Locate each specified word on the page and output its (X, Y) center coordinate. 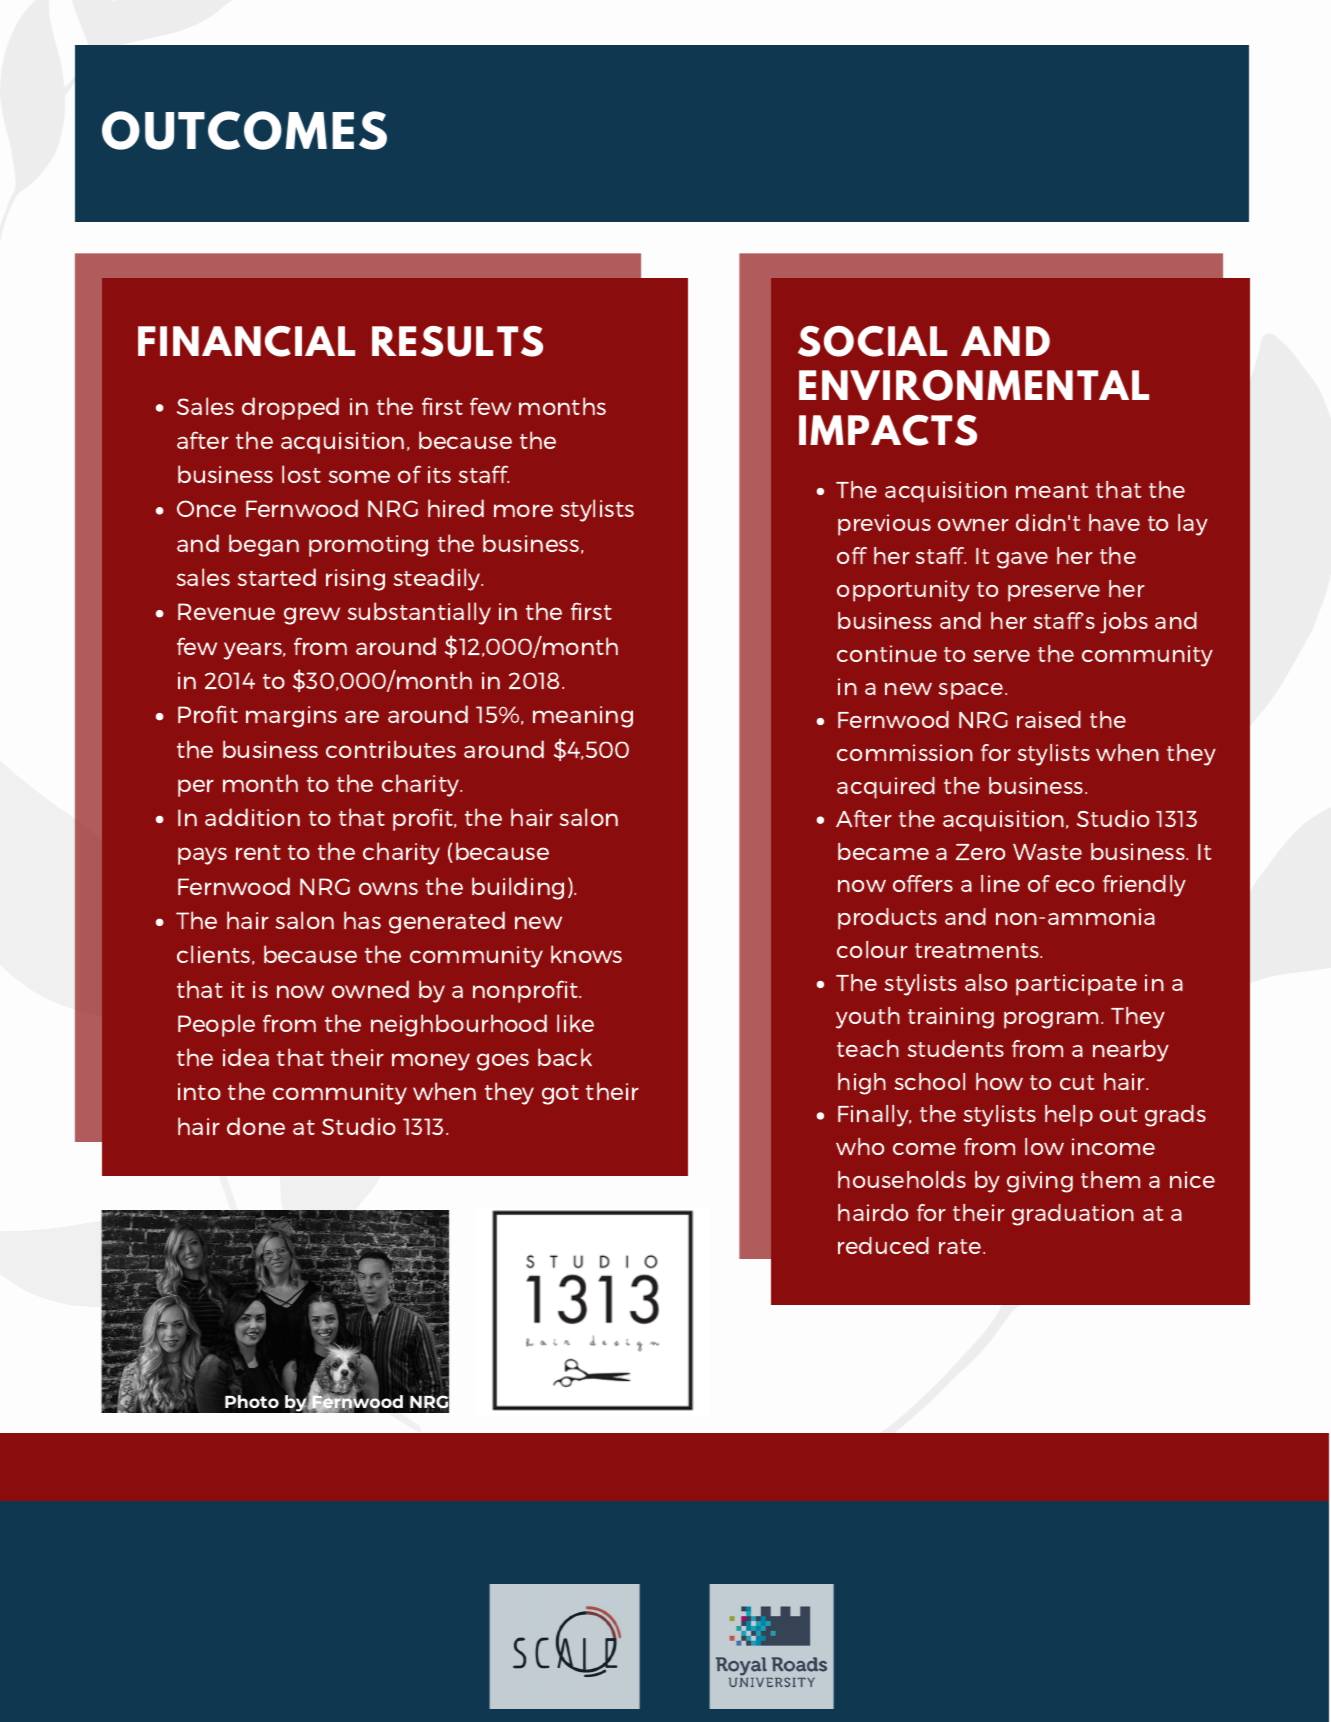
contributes (391, 749)
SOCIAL (872, 341)
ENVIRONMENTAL (974, 385)
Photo (252, 1401)
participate (1076, 985)
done (256, 1126)
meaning (583, 717)
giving (1040, 1182)
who (860, 1146)
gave (1022, 560)
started (277, 577)
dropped (290, 408)
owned (370, 989)
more (523, 510)
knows (586, 954)
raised (1049, 719)
